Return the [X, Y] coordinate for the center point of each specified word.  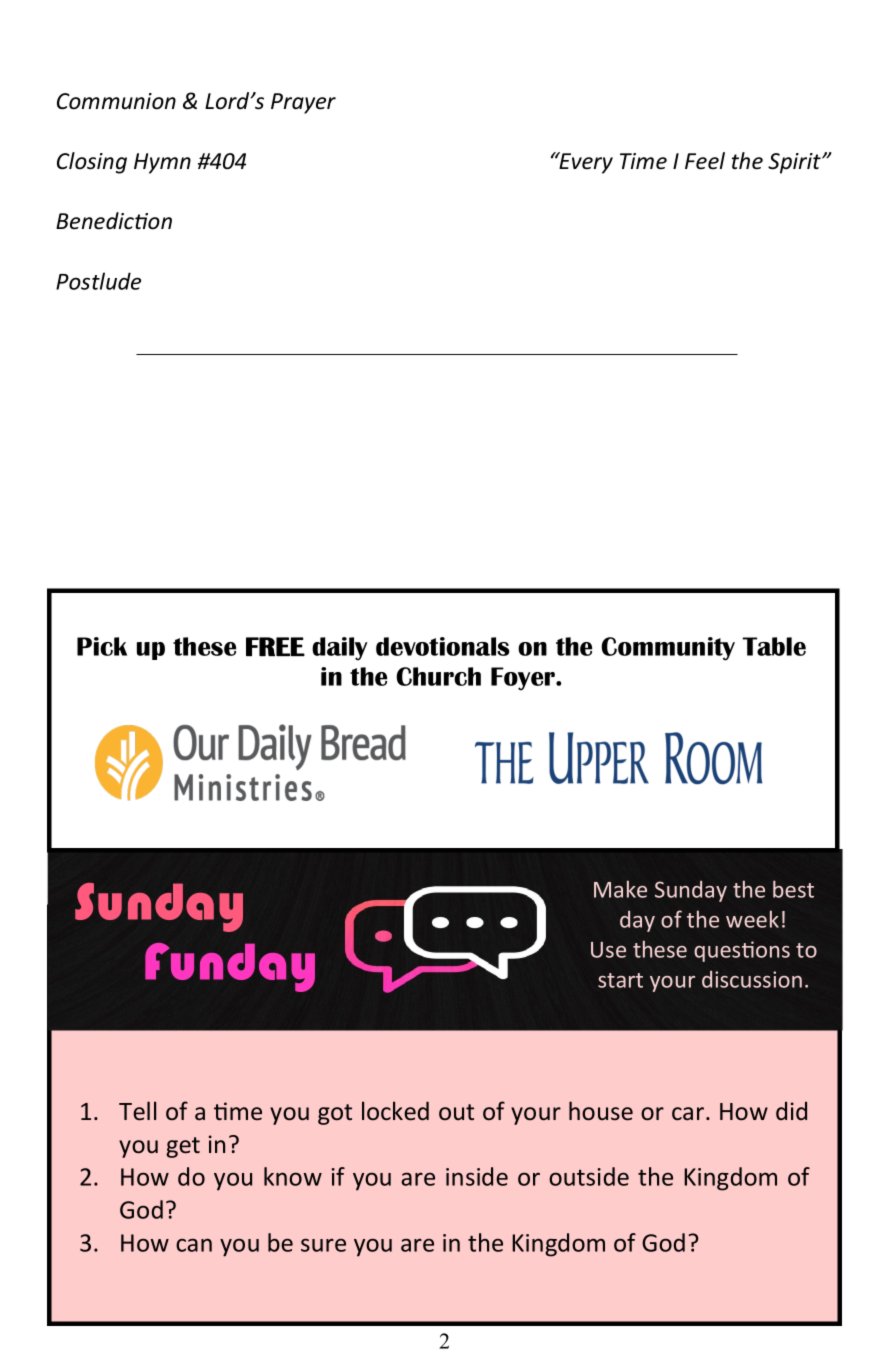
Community [668, 649]
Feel [705, 161]
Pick [102, 646]
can [194, 1245]
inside [477, 1176]
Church [438, 676]
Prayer [303, 103]
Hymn [162, 163]
